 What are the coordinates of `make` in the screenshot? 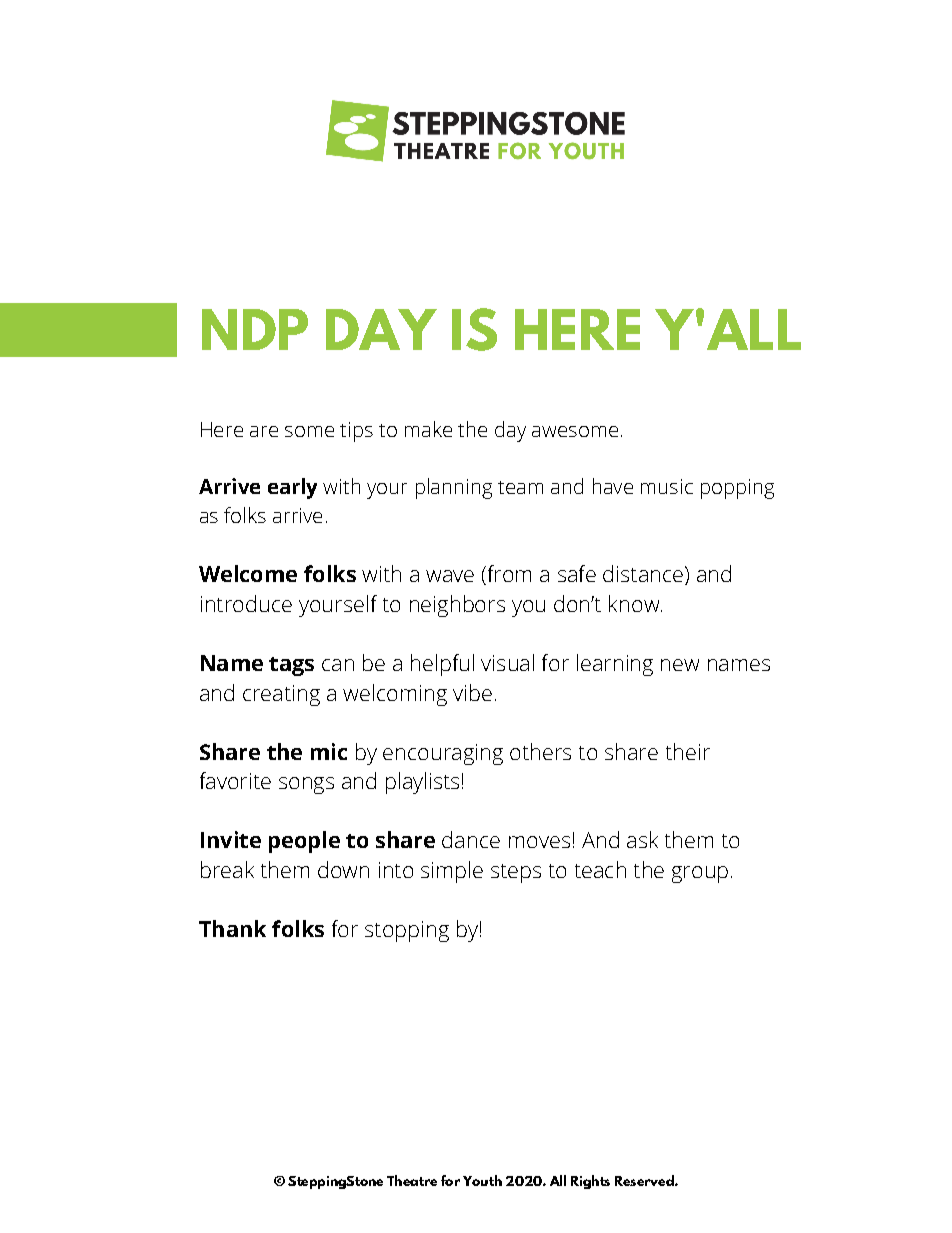 It's located at (428, 429).
